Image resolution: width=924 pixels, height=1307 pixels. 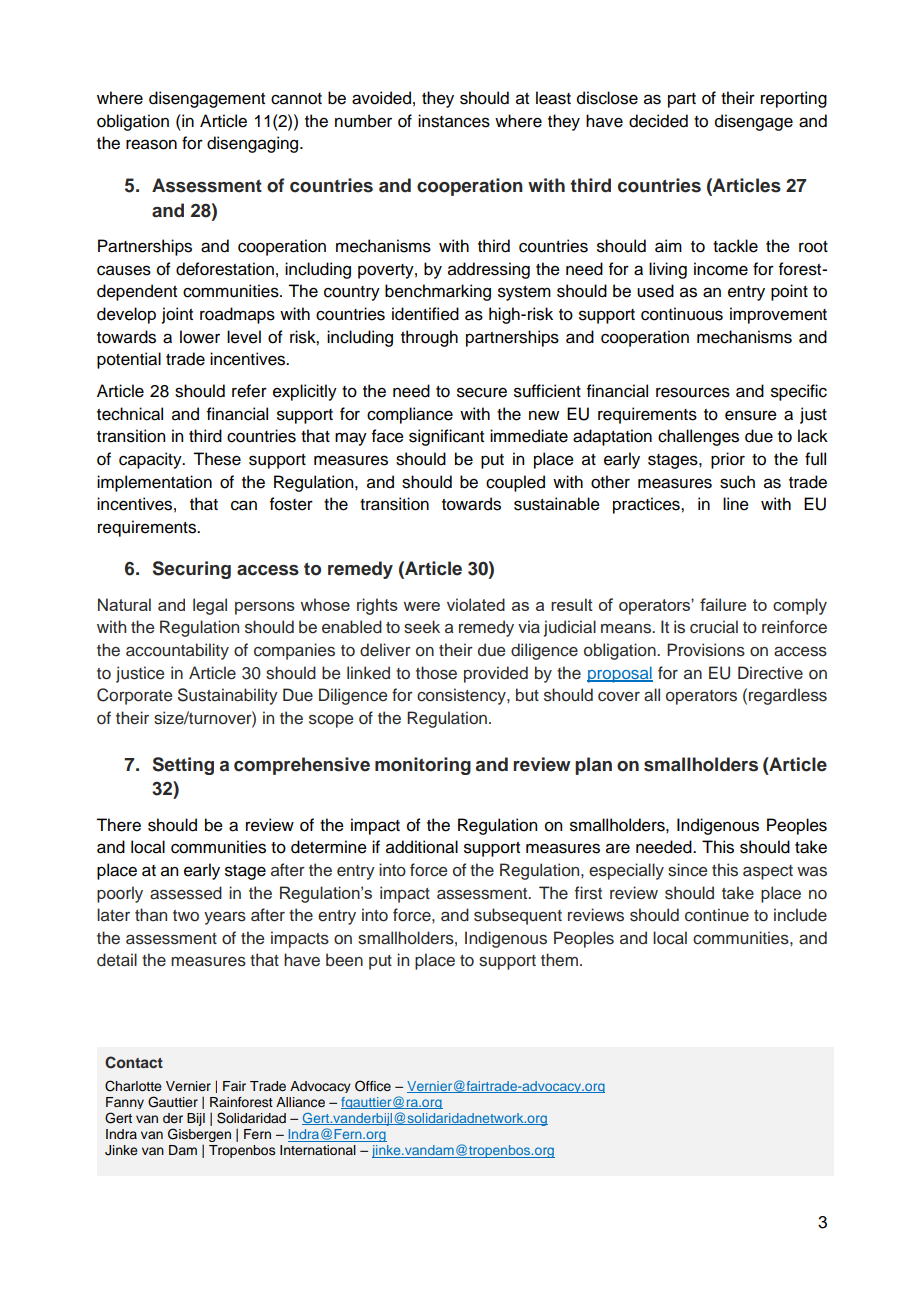 What do you see at coordinates (717, 915) in the screenshot?
I see `continue` at bounding box center [717, 915].
